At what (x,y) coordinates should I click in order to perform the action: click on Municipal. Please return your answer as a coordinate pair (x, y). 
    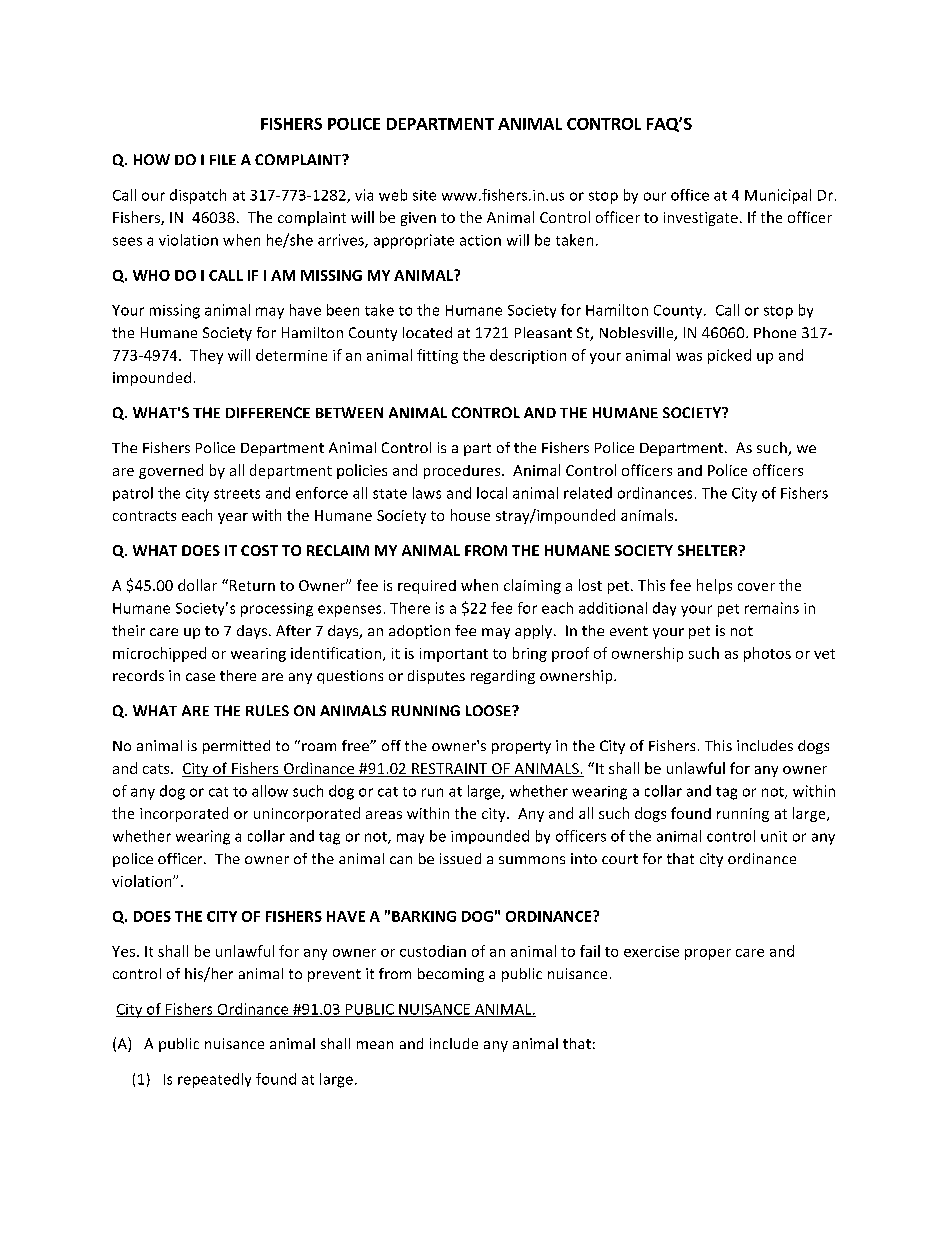
    Looking at the image, I should click on (778, 196).
